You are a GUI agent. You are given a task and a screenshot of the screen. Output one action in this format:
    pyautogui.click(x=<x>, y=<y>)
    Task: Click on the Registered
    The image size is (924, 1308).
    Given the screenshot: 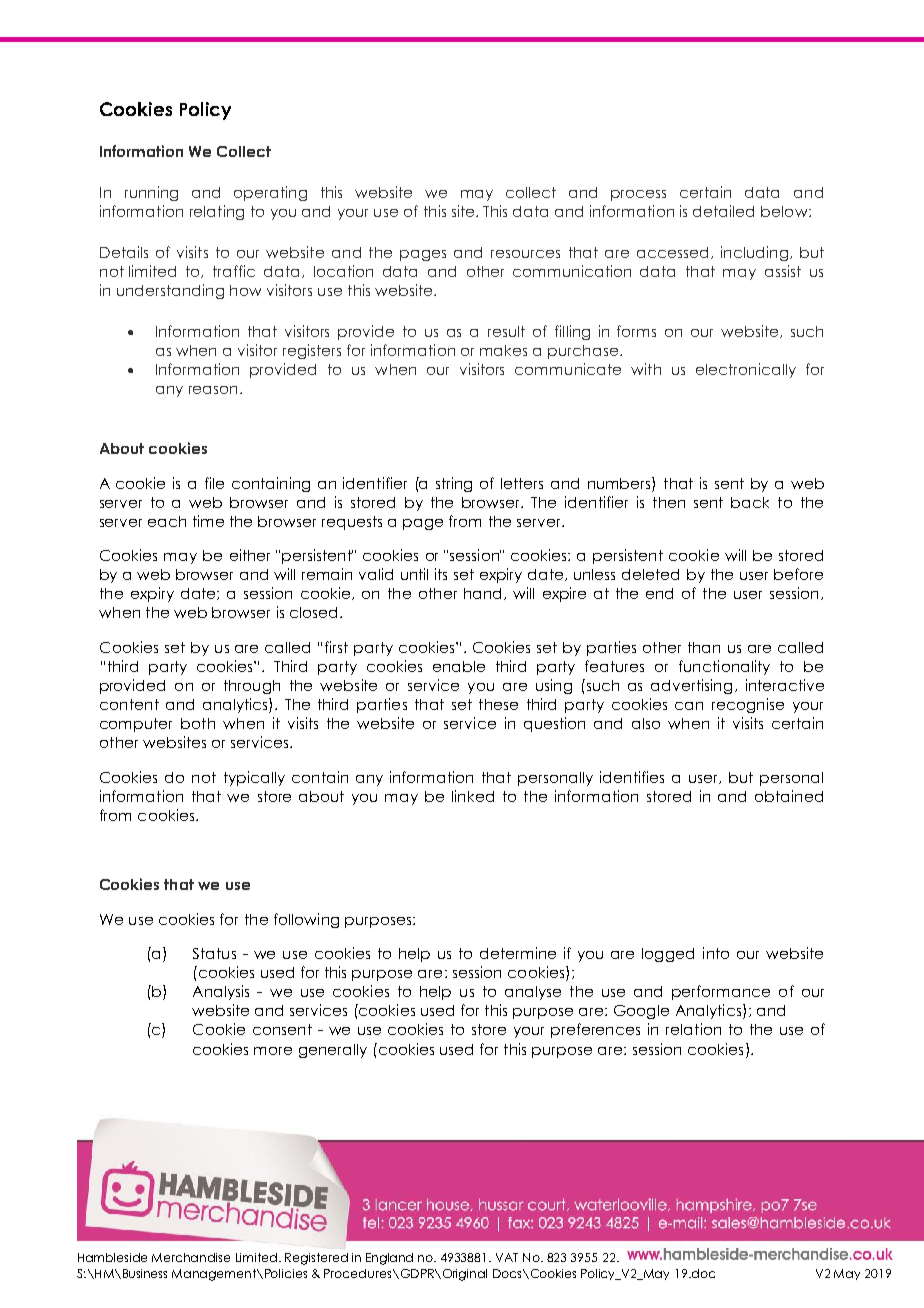 What is the action you would take?
    pyautogui.click(x=316, y=1259)
